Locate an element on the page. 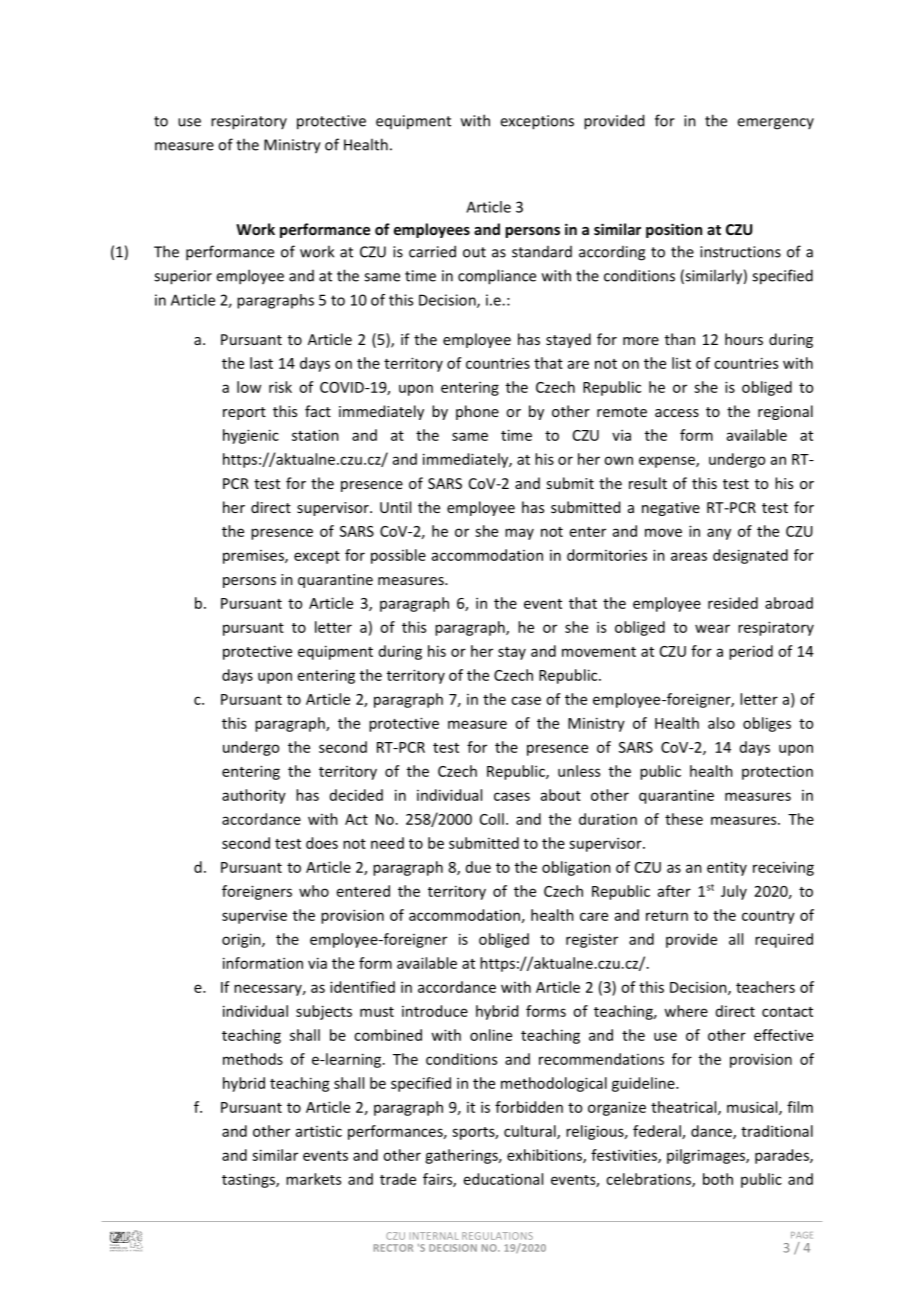 This document has height=1308, width=924. both is located at coordinates (718, 1179).
